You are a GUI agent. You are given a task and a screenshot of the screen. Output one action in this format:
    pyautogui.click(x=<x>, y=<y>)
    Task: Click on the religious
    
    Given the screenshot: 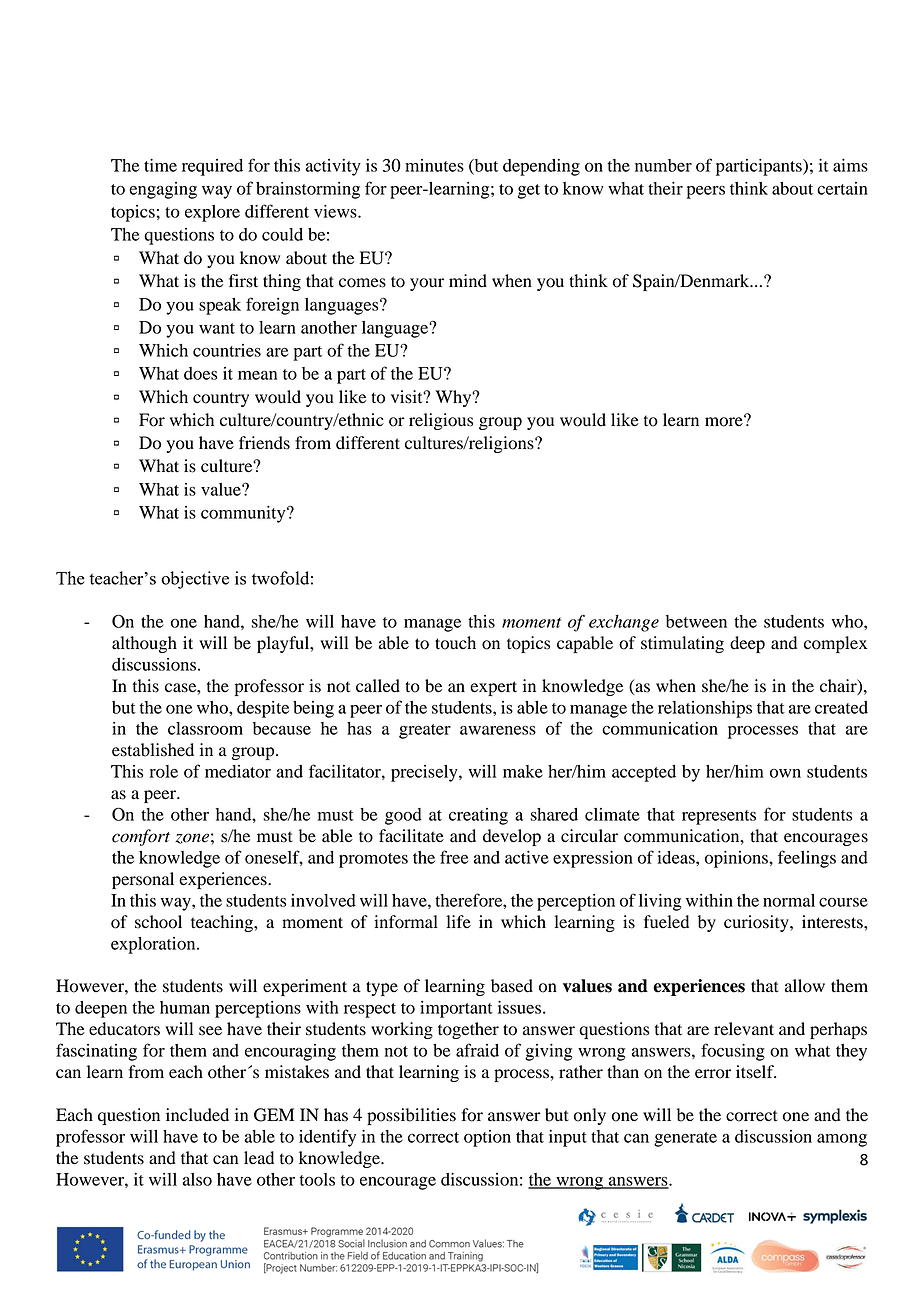 What is the action you would take?
    pyautogui.click(x=441, y=421)
